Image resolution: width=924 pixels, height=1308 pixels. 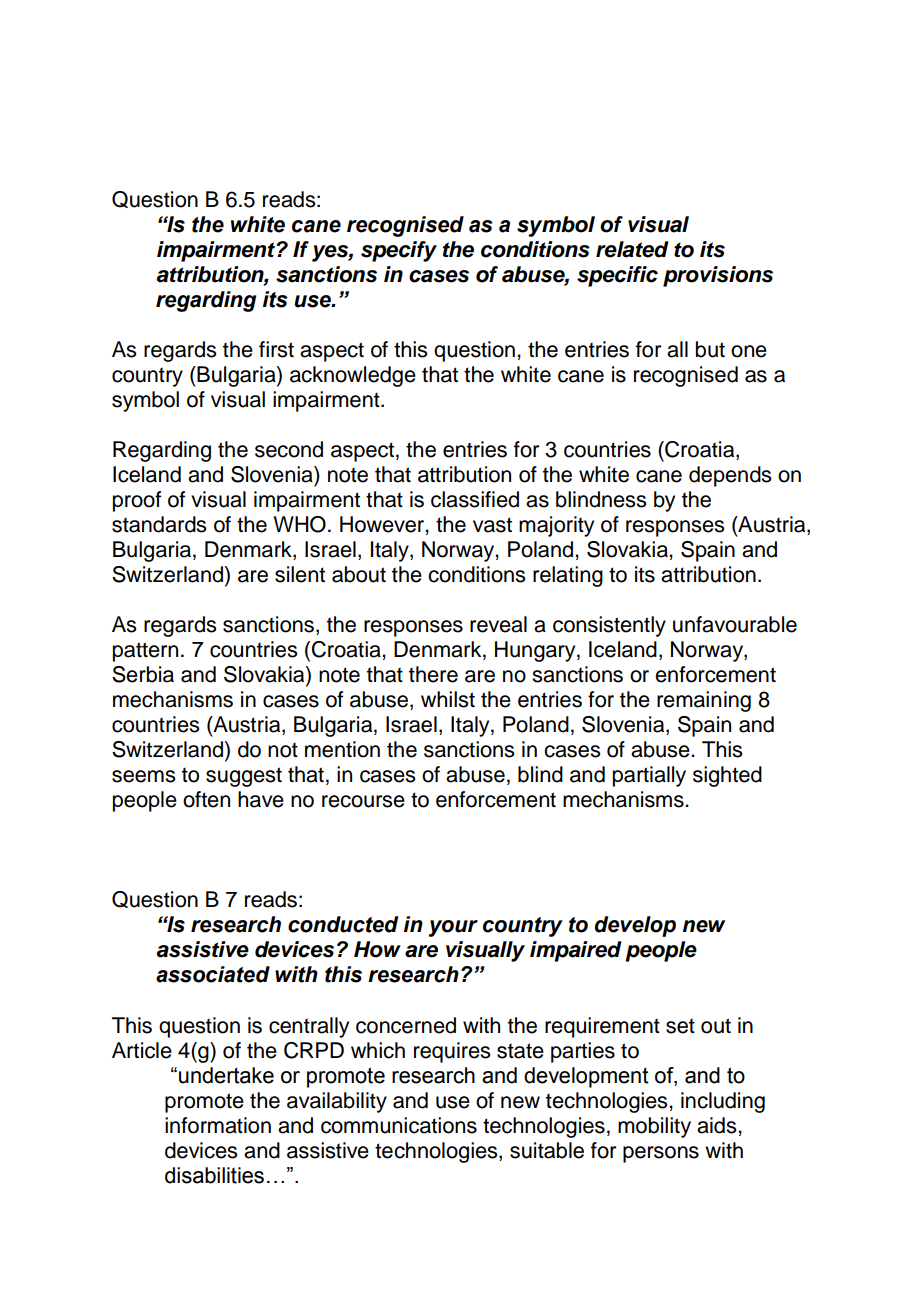 I want to click on your, so click(x=453, y=928).
